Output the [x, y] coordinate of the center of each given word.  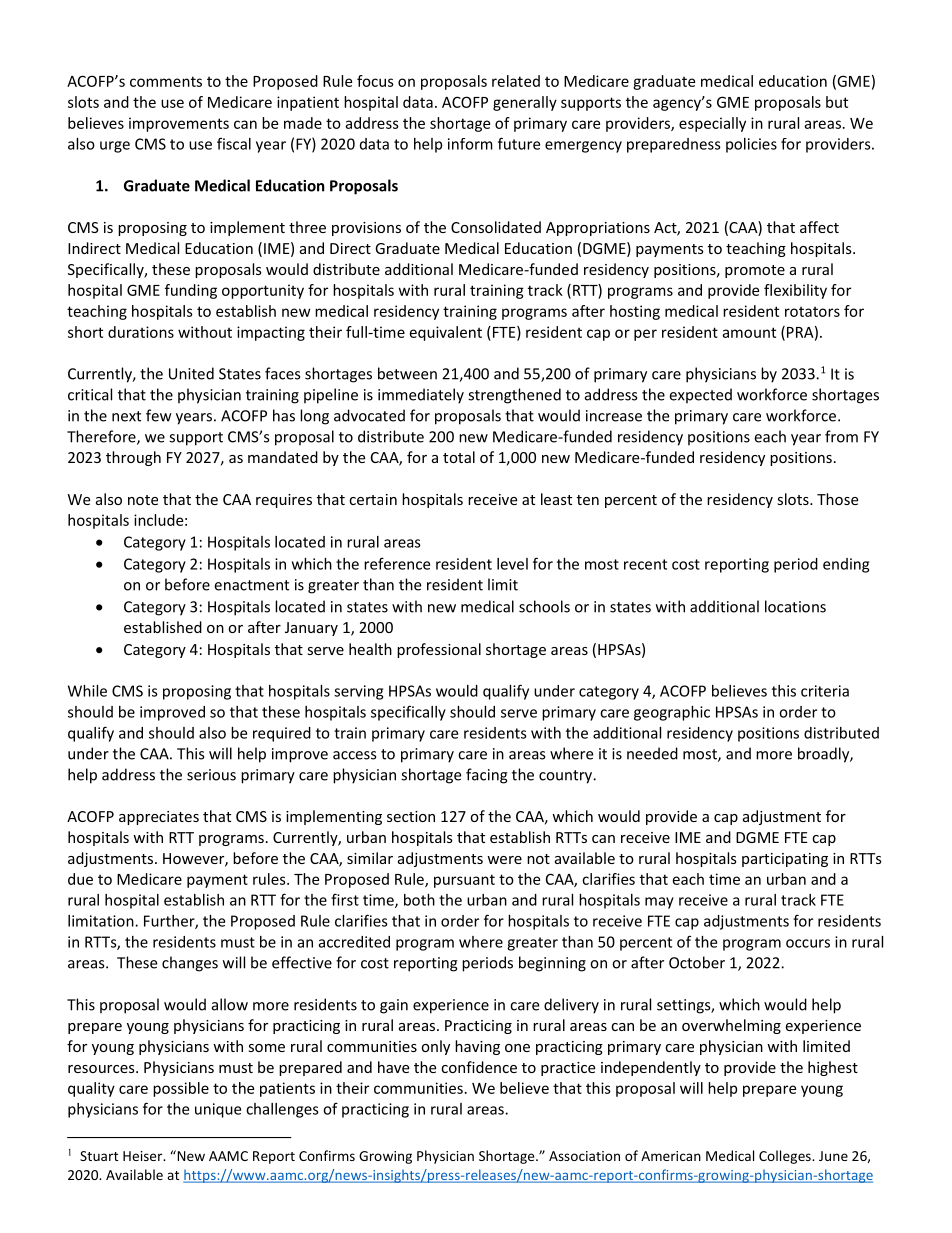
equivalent [446, 333]
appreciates [159, 818]
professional [439, 650]
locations [795, 606]
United [191, 373]
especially [712, 124]
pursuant [464, 881]
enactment [251, 585]
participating [785, 860]
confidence [479, 1067]
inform [470, 144]
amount [749, 332]
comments [166, 81]
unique [218, 1110]
